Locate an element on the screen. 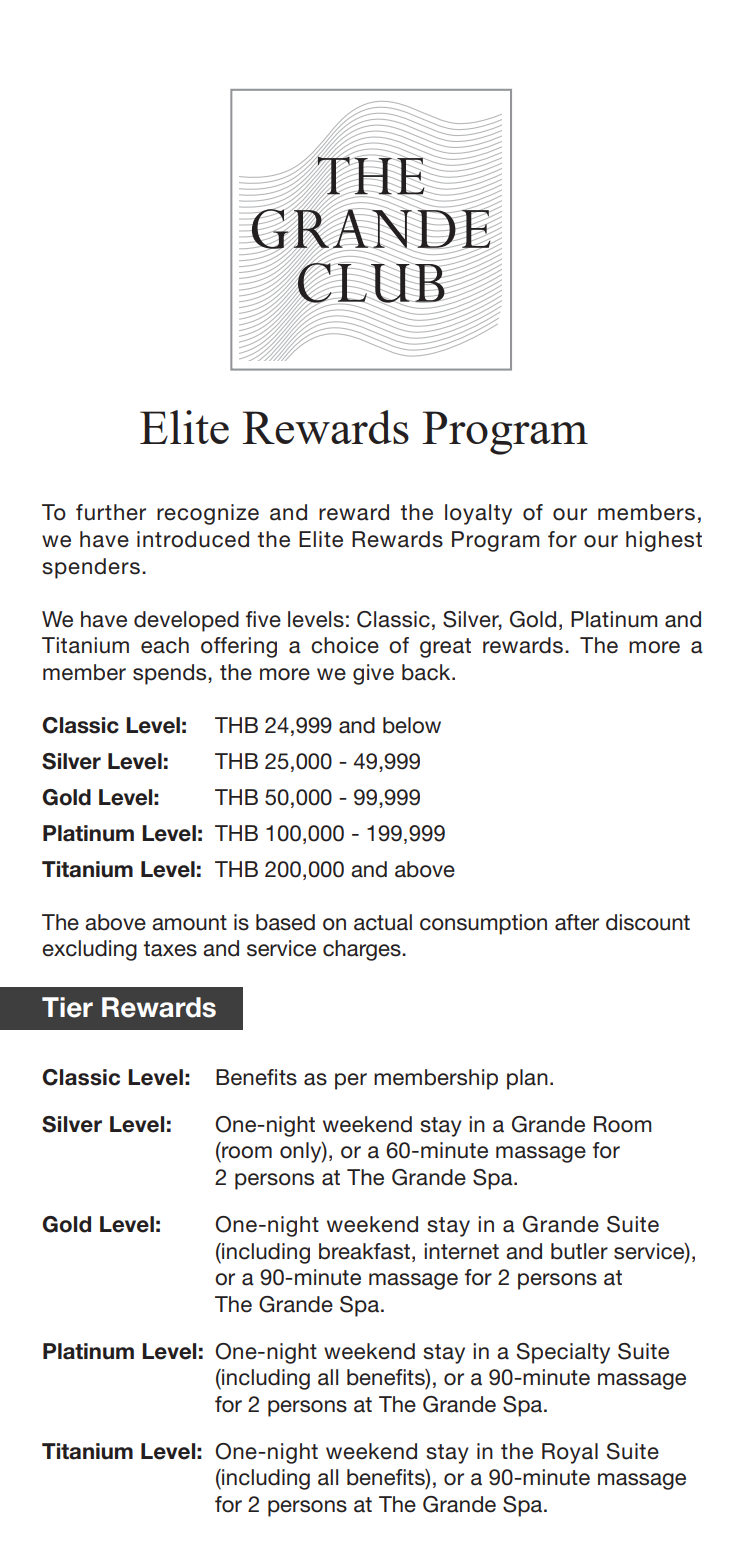 Image resolution: width=745 pixels, height=1568 pixels. further is located at coordinates (111, 512).
